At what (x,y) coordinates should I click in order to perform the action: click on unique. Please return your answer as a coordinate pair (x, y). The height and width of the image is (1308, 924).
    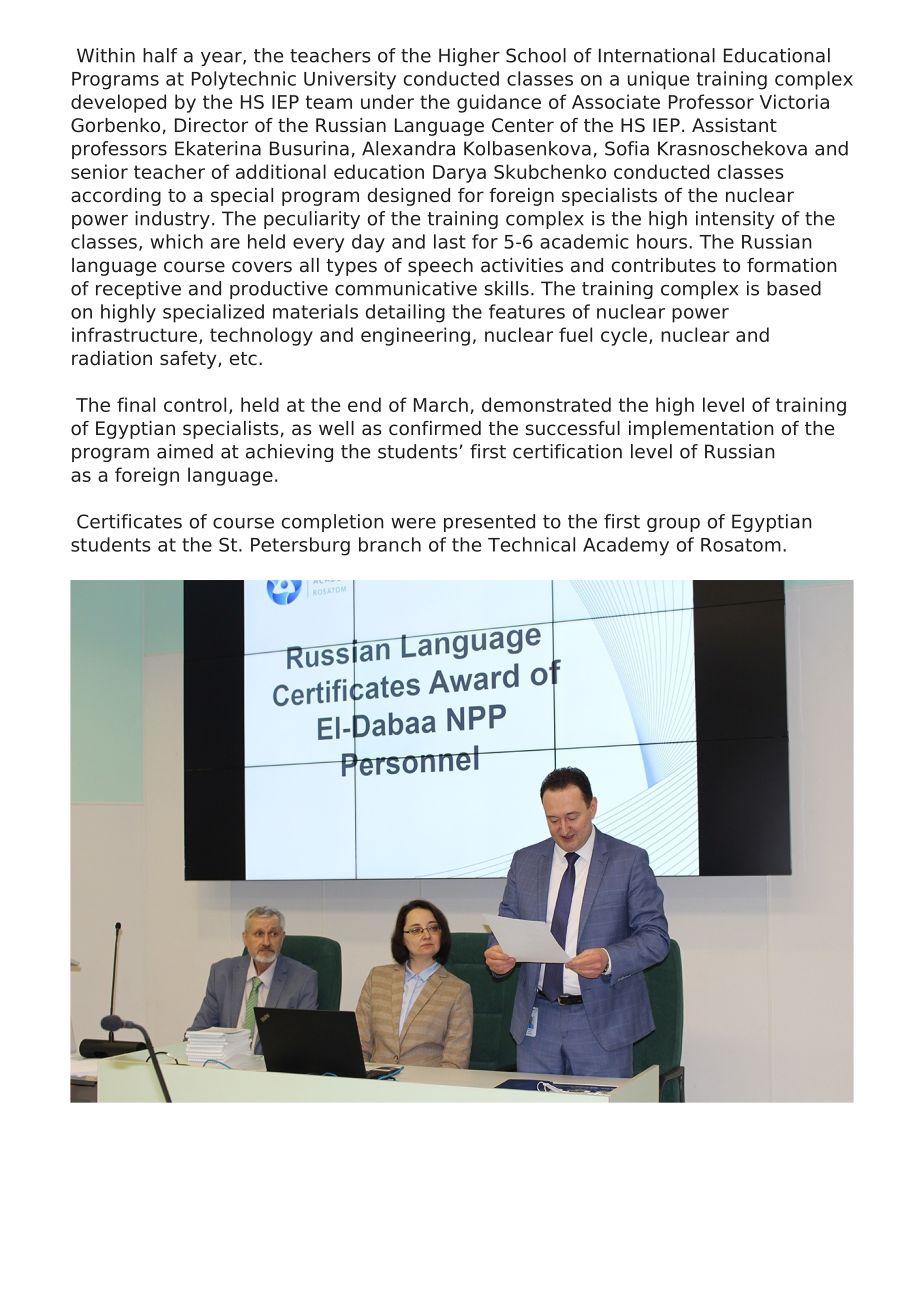
    Looking at the image, I should click on (658, 80).
